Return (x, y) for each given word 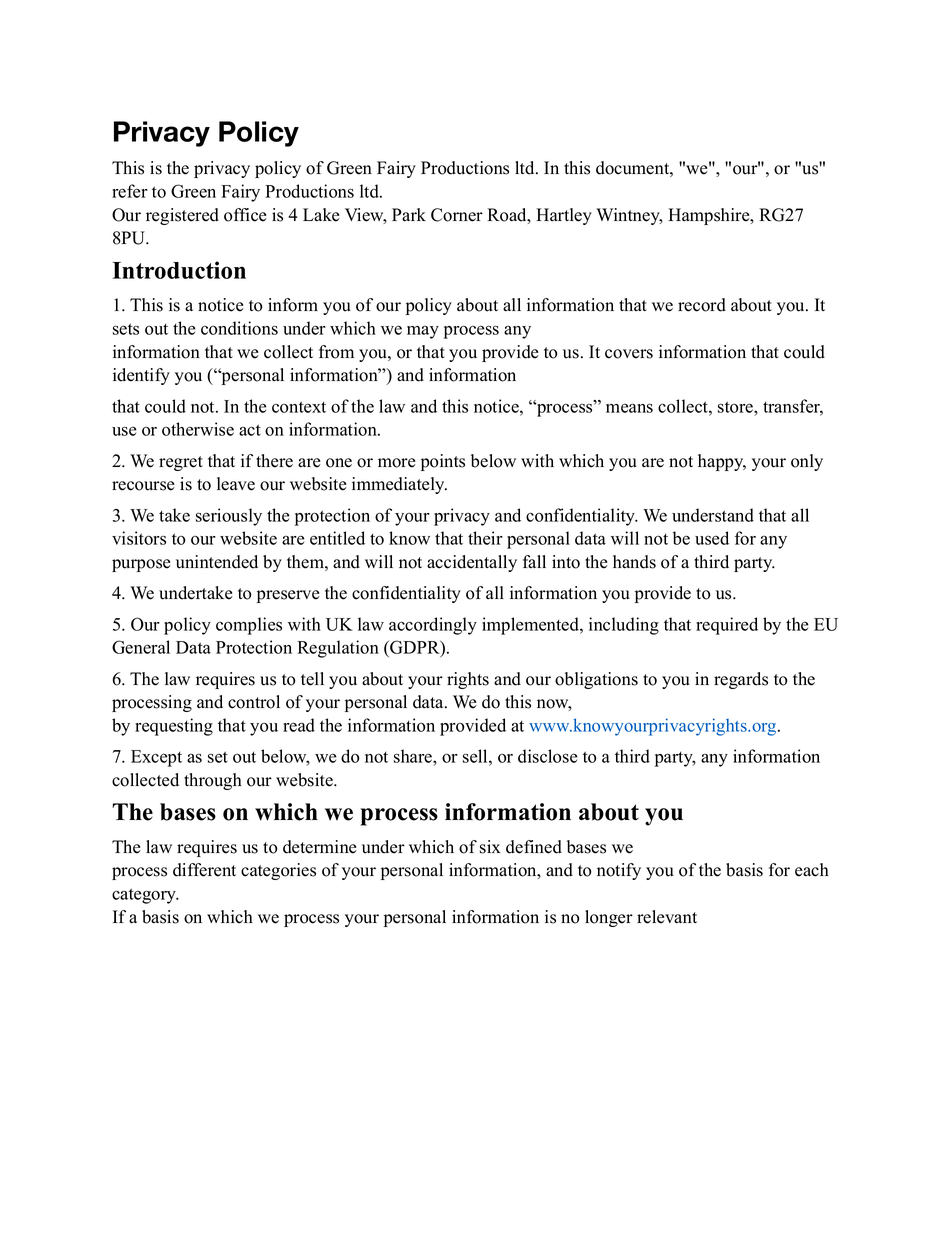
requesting (174, 727)
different (204, 870)
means (629, 408)
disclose (548, 756)
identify (141, 376)
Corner (457, 215)
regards (741, 680)
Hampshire (710, 216)
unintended (217, 562)
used (712, 538)
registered (182, 216)
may (423, 332)
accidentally (472, 563)
